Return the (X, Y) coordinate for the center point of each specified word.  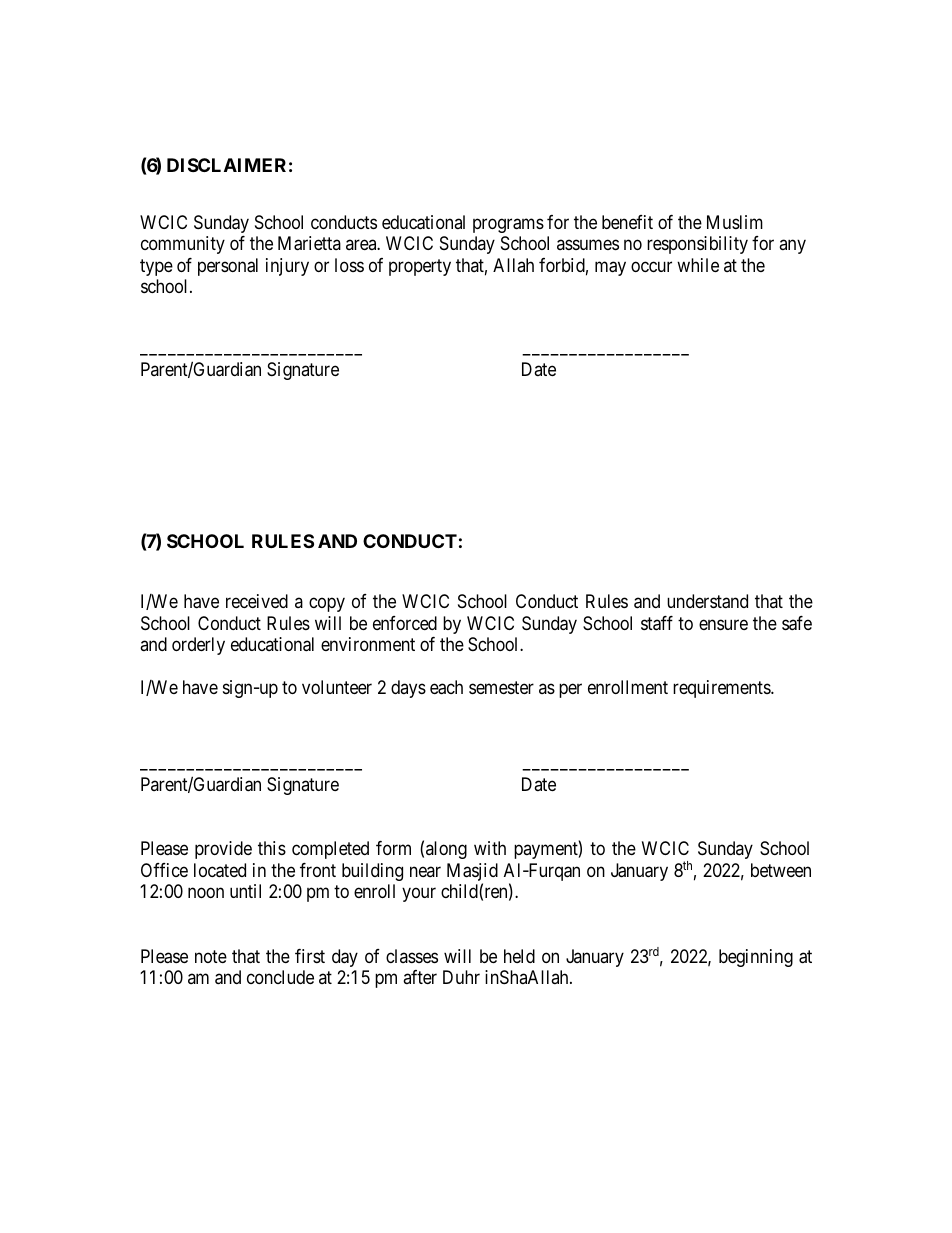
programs (508, 225)
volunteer (337, 687)
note (211, 956)
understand (707, 601)
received (257, 601)
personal (228, 267)
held (519, 956)
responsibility (697, 245)
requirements (722, 689)
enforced (405, 623)
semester (501, 687)
